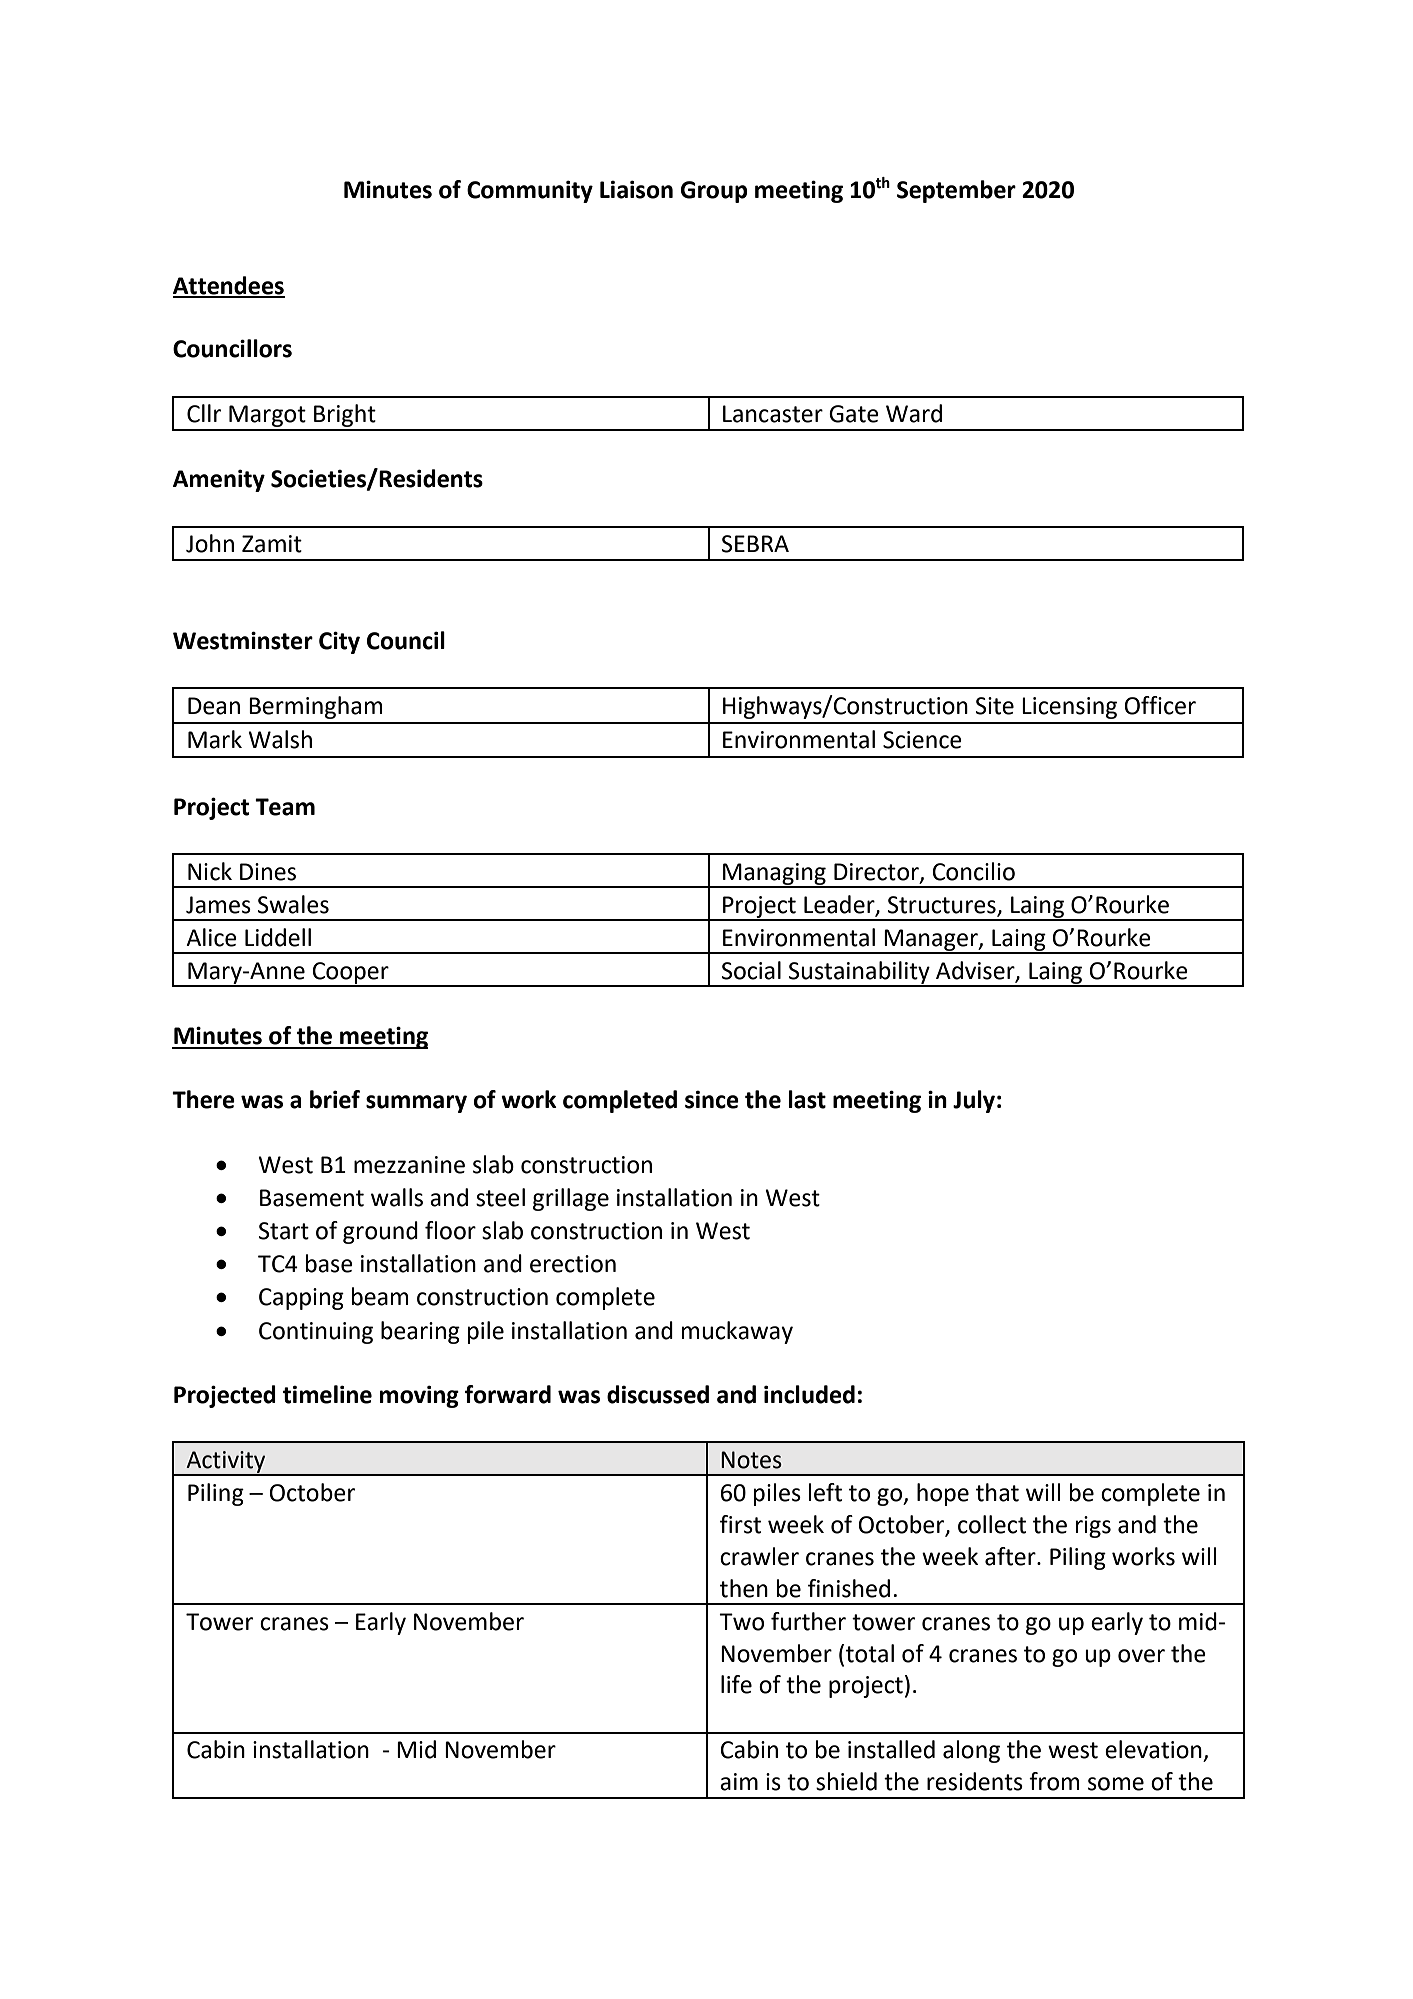 Image resolution: width=1413 pixels, height=1999 pixels. What do you see at coordinates (530, 191) in the document?
I see `Community` at bounding box center [530, 191].
